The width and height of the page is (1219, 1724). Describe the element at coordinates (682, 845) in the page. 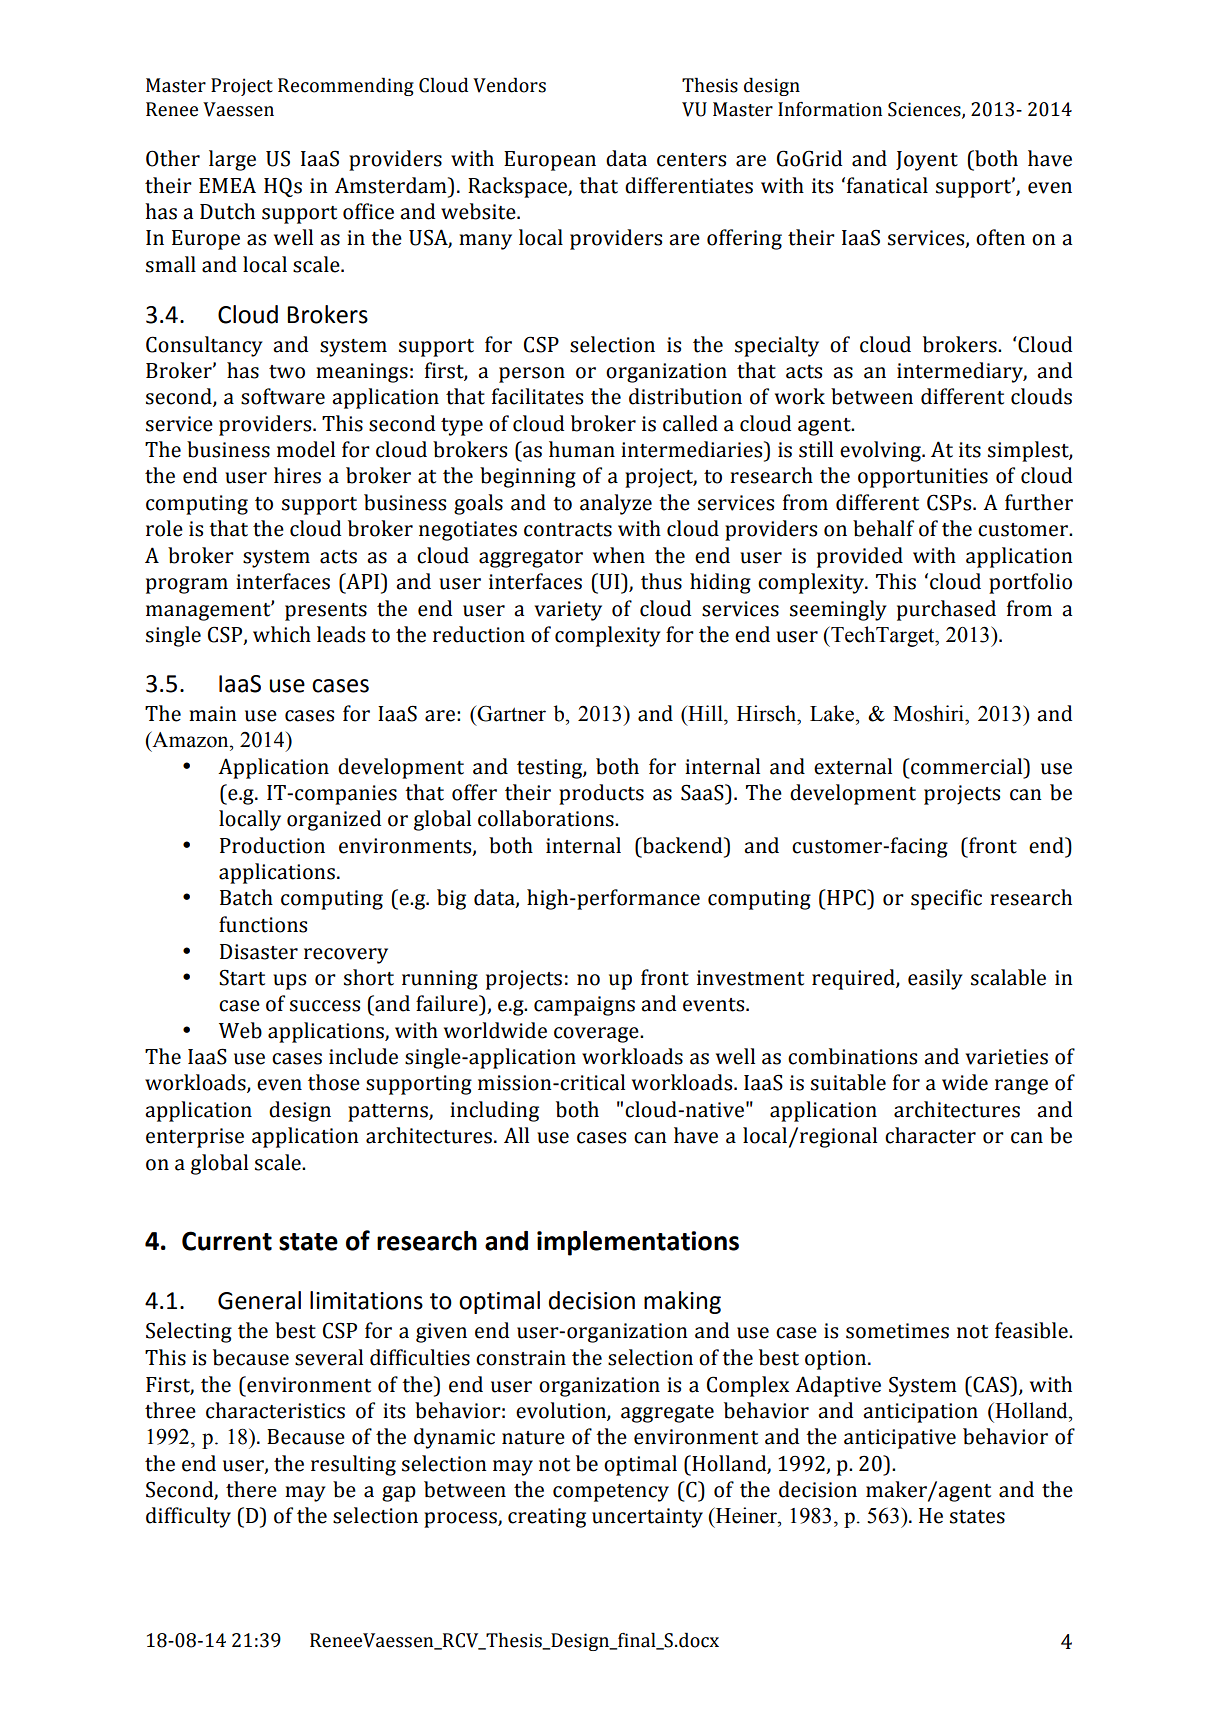

I see `backend` at that location.
